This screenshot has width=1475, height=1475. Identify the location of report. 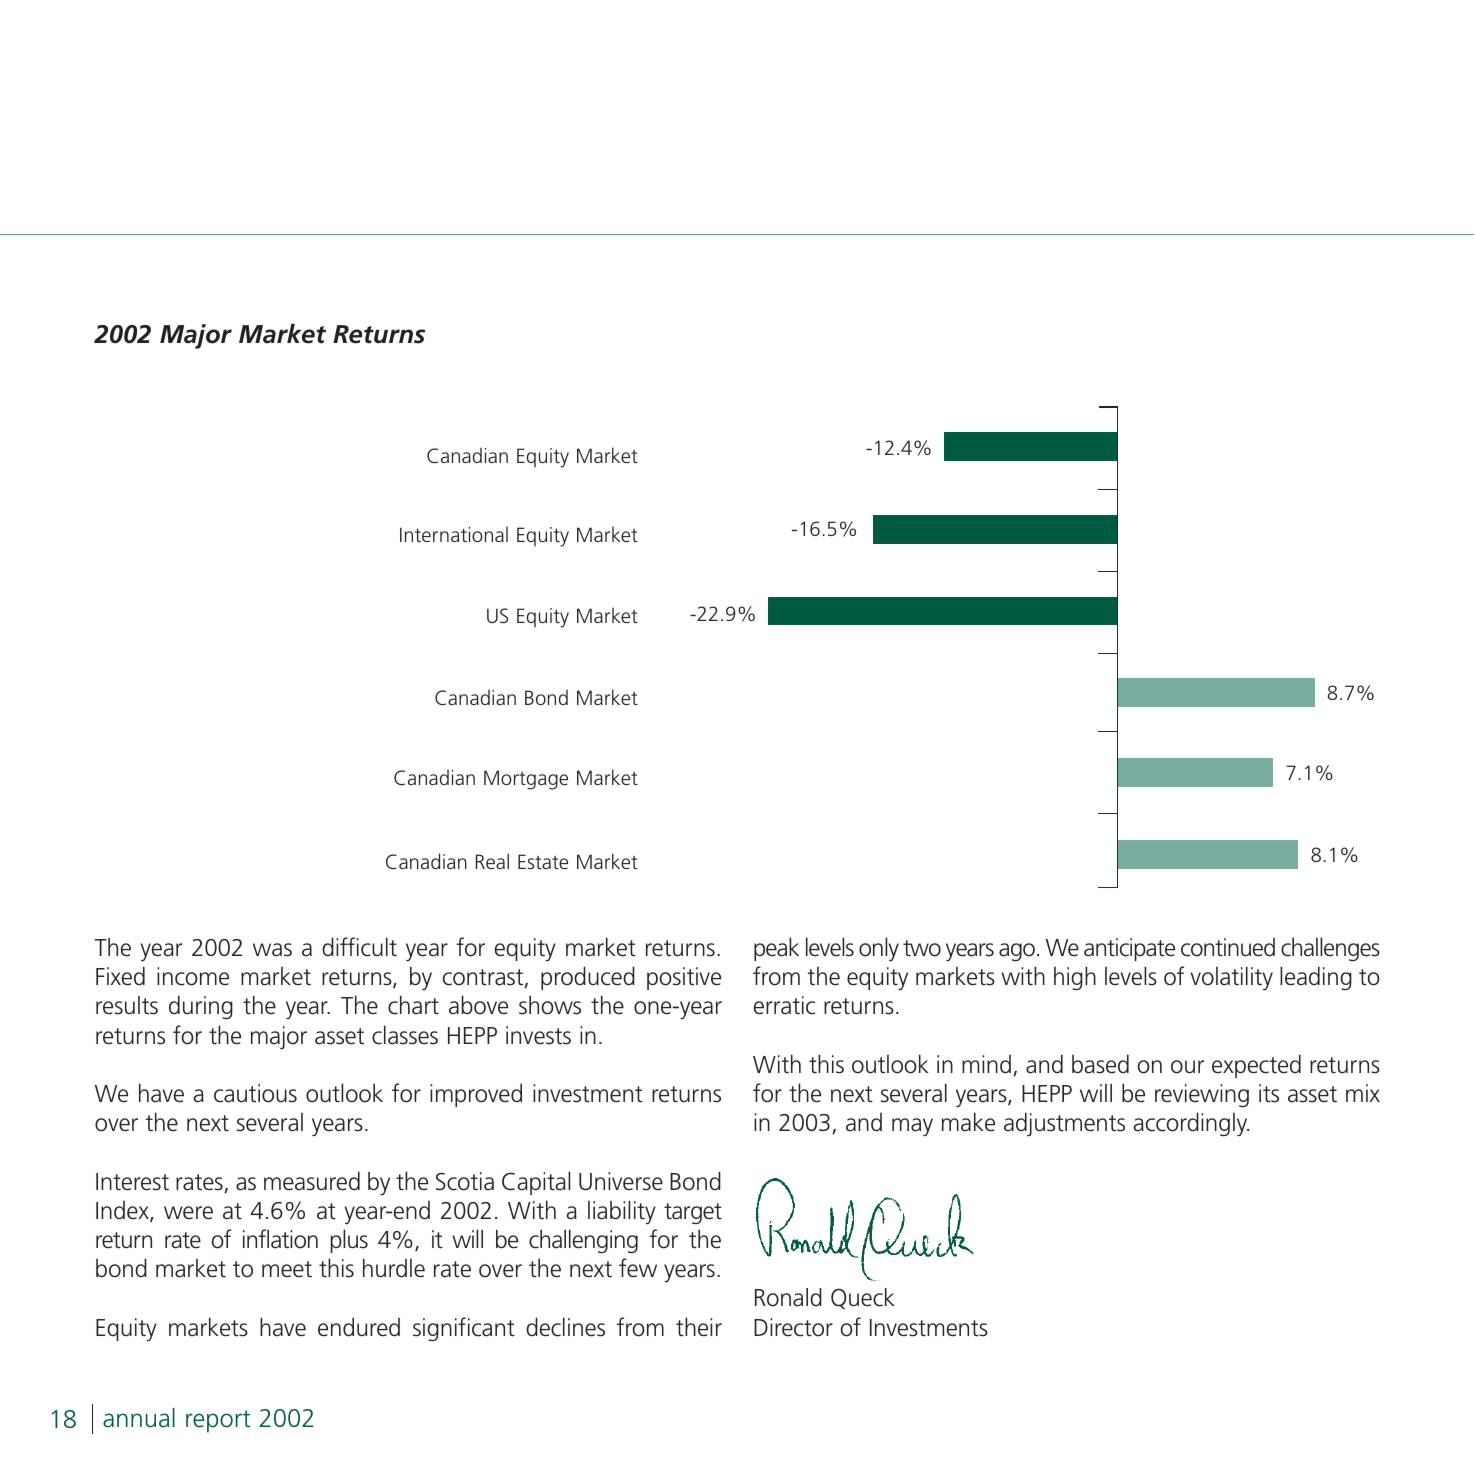
(218, 1421).
